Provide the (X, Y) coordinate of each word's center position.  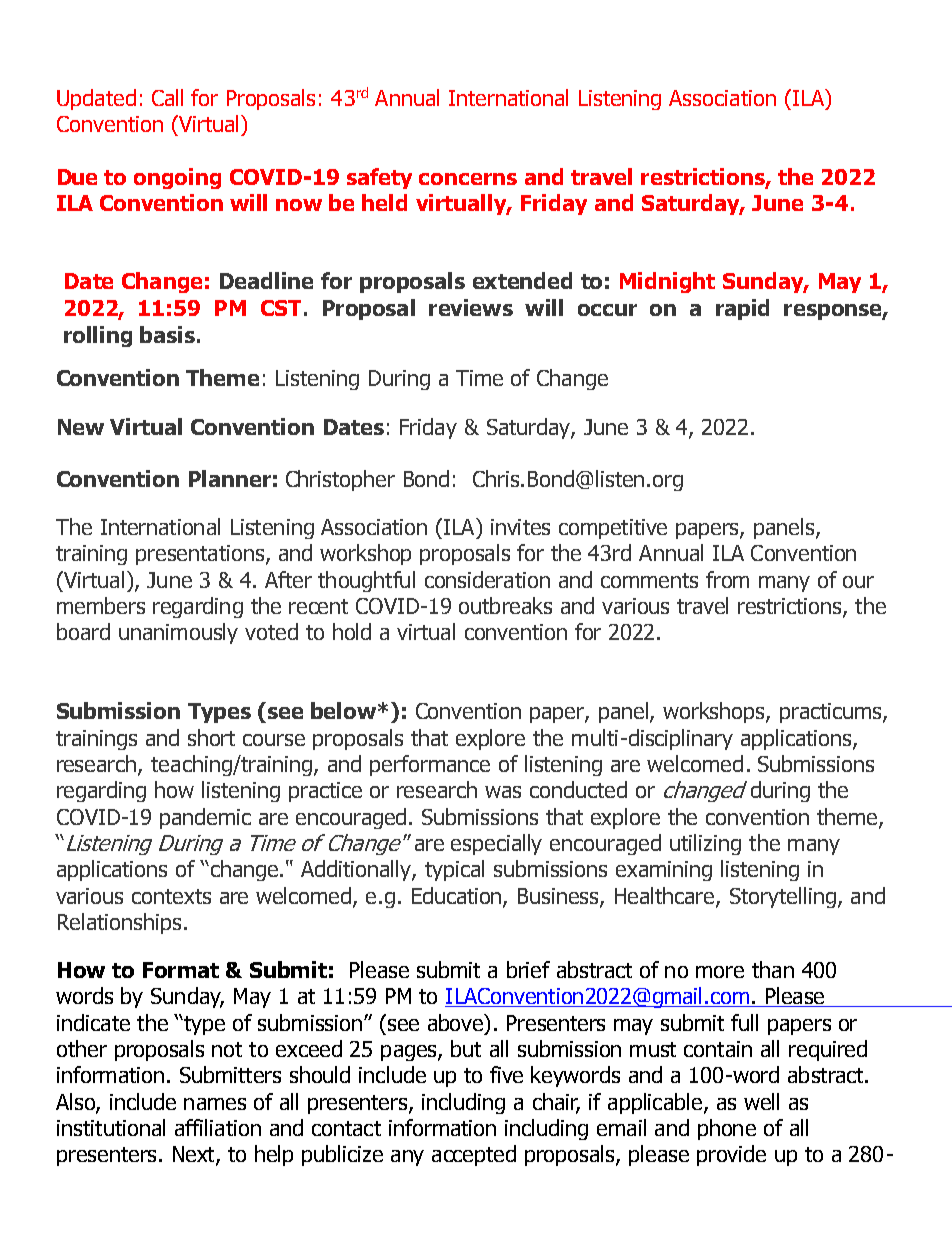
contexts (171, 896)
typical (454, 870)
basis (167, 334)
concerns (468, 179)
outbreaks (505, 605)
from (727, 579)
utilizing (705, 844)
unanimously (178, 633)
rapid (742, 309)
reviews (471, 307)
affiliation (218, 1127)
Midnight (667, 282)
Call (167, 97)
